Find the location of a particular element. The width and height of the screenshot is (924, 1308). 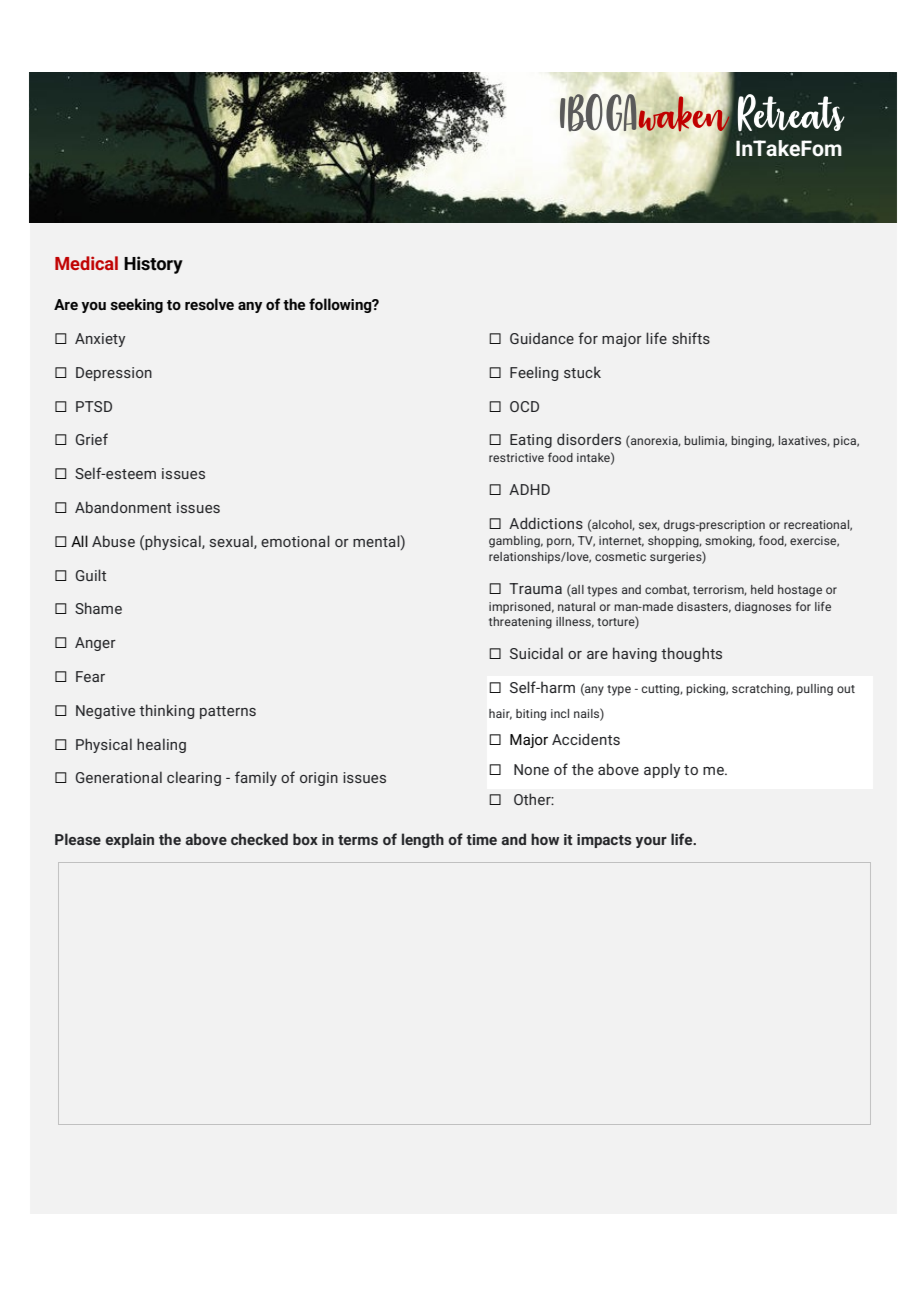

shifts is located at coordinates (691, 338).
